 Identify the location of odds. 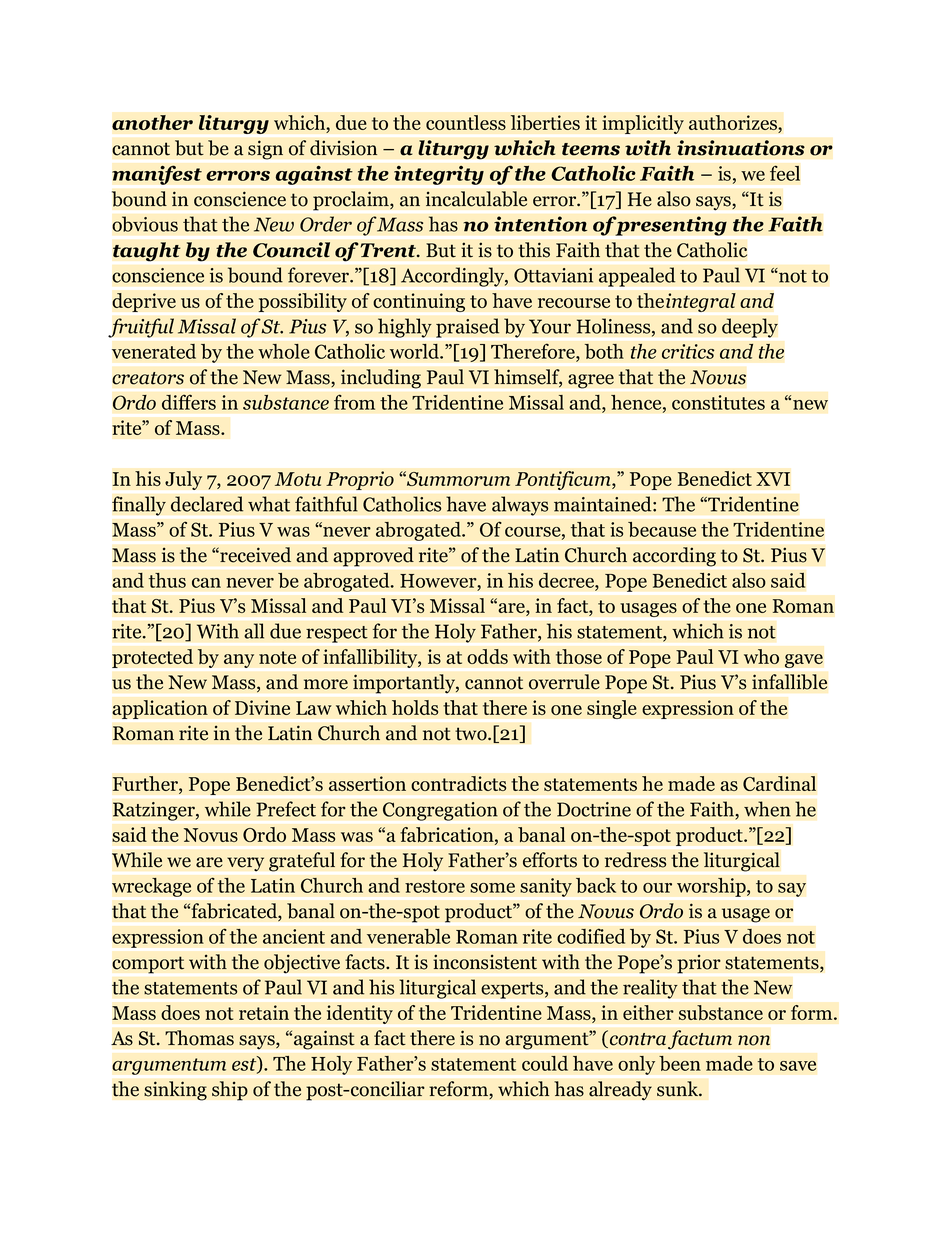
(487, 657).
